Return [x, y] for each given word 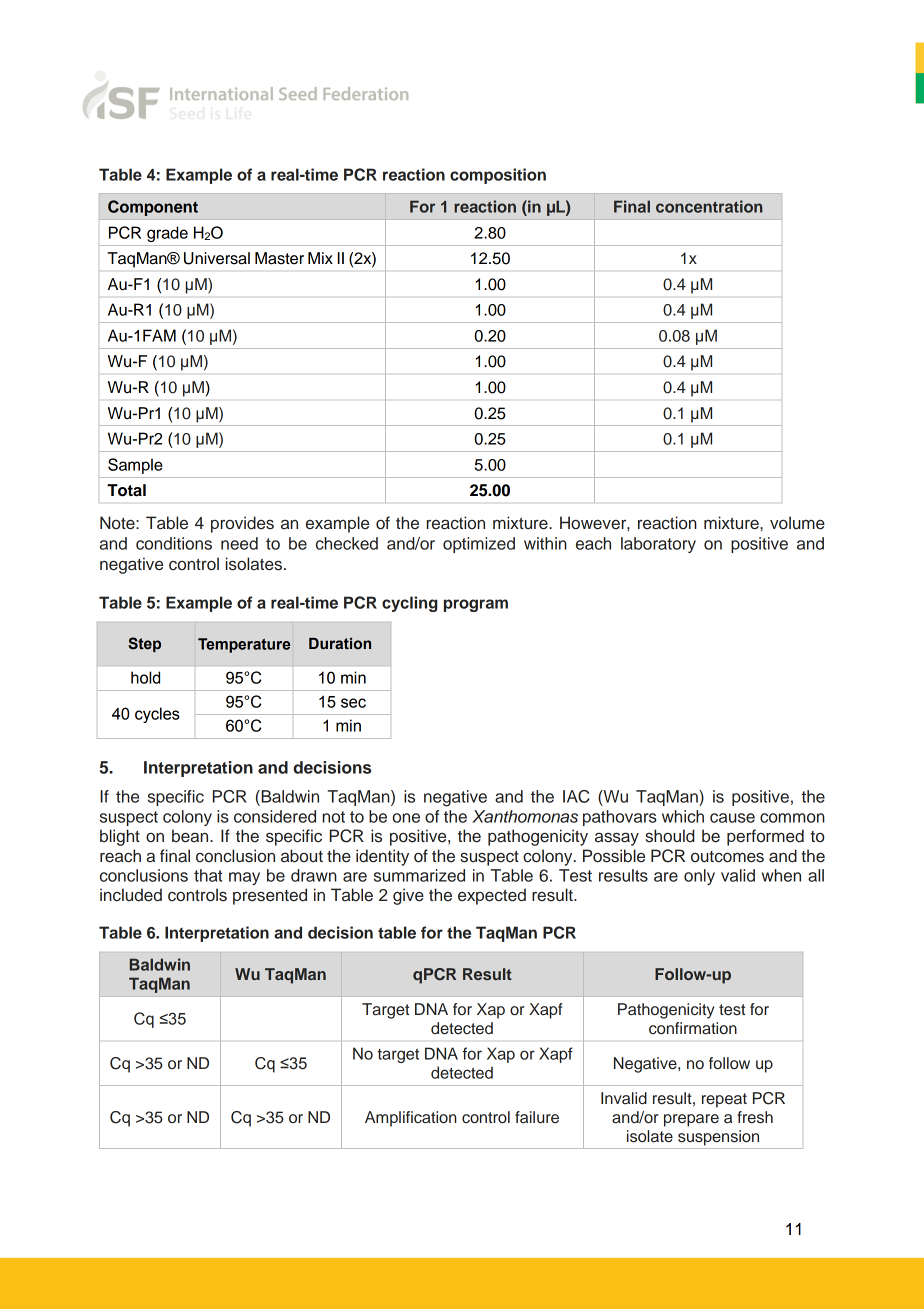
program [476, 605]
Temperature [244, 645]
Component [153, 208]
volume [797, 523]
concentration [709, 206]
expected [492, 896]
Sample [135, 466]
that [208, 875]
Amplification [411, 1119]
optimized [479, 545]
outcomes [727, 857]
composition [498, 176]
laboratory [658, 545]
